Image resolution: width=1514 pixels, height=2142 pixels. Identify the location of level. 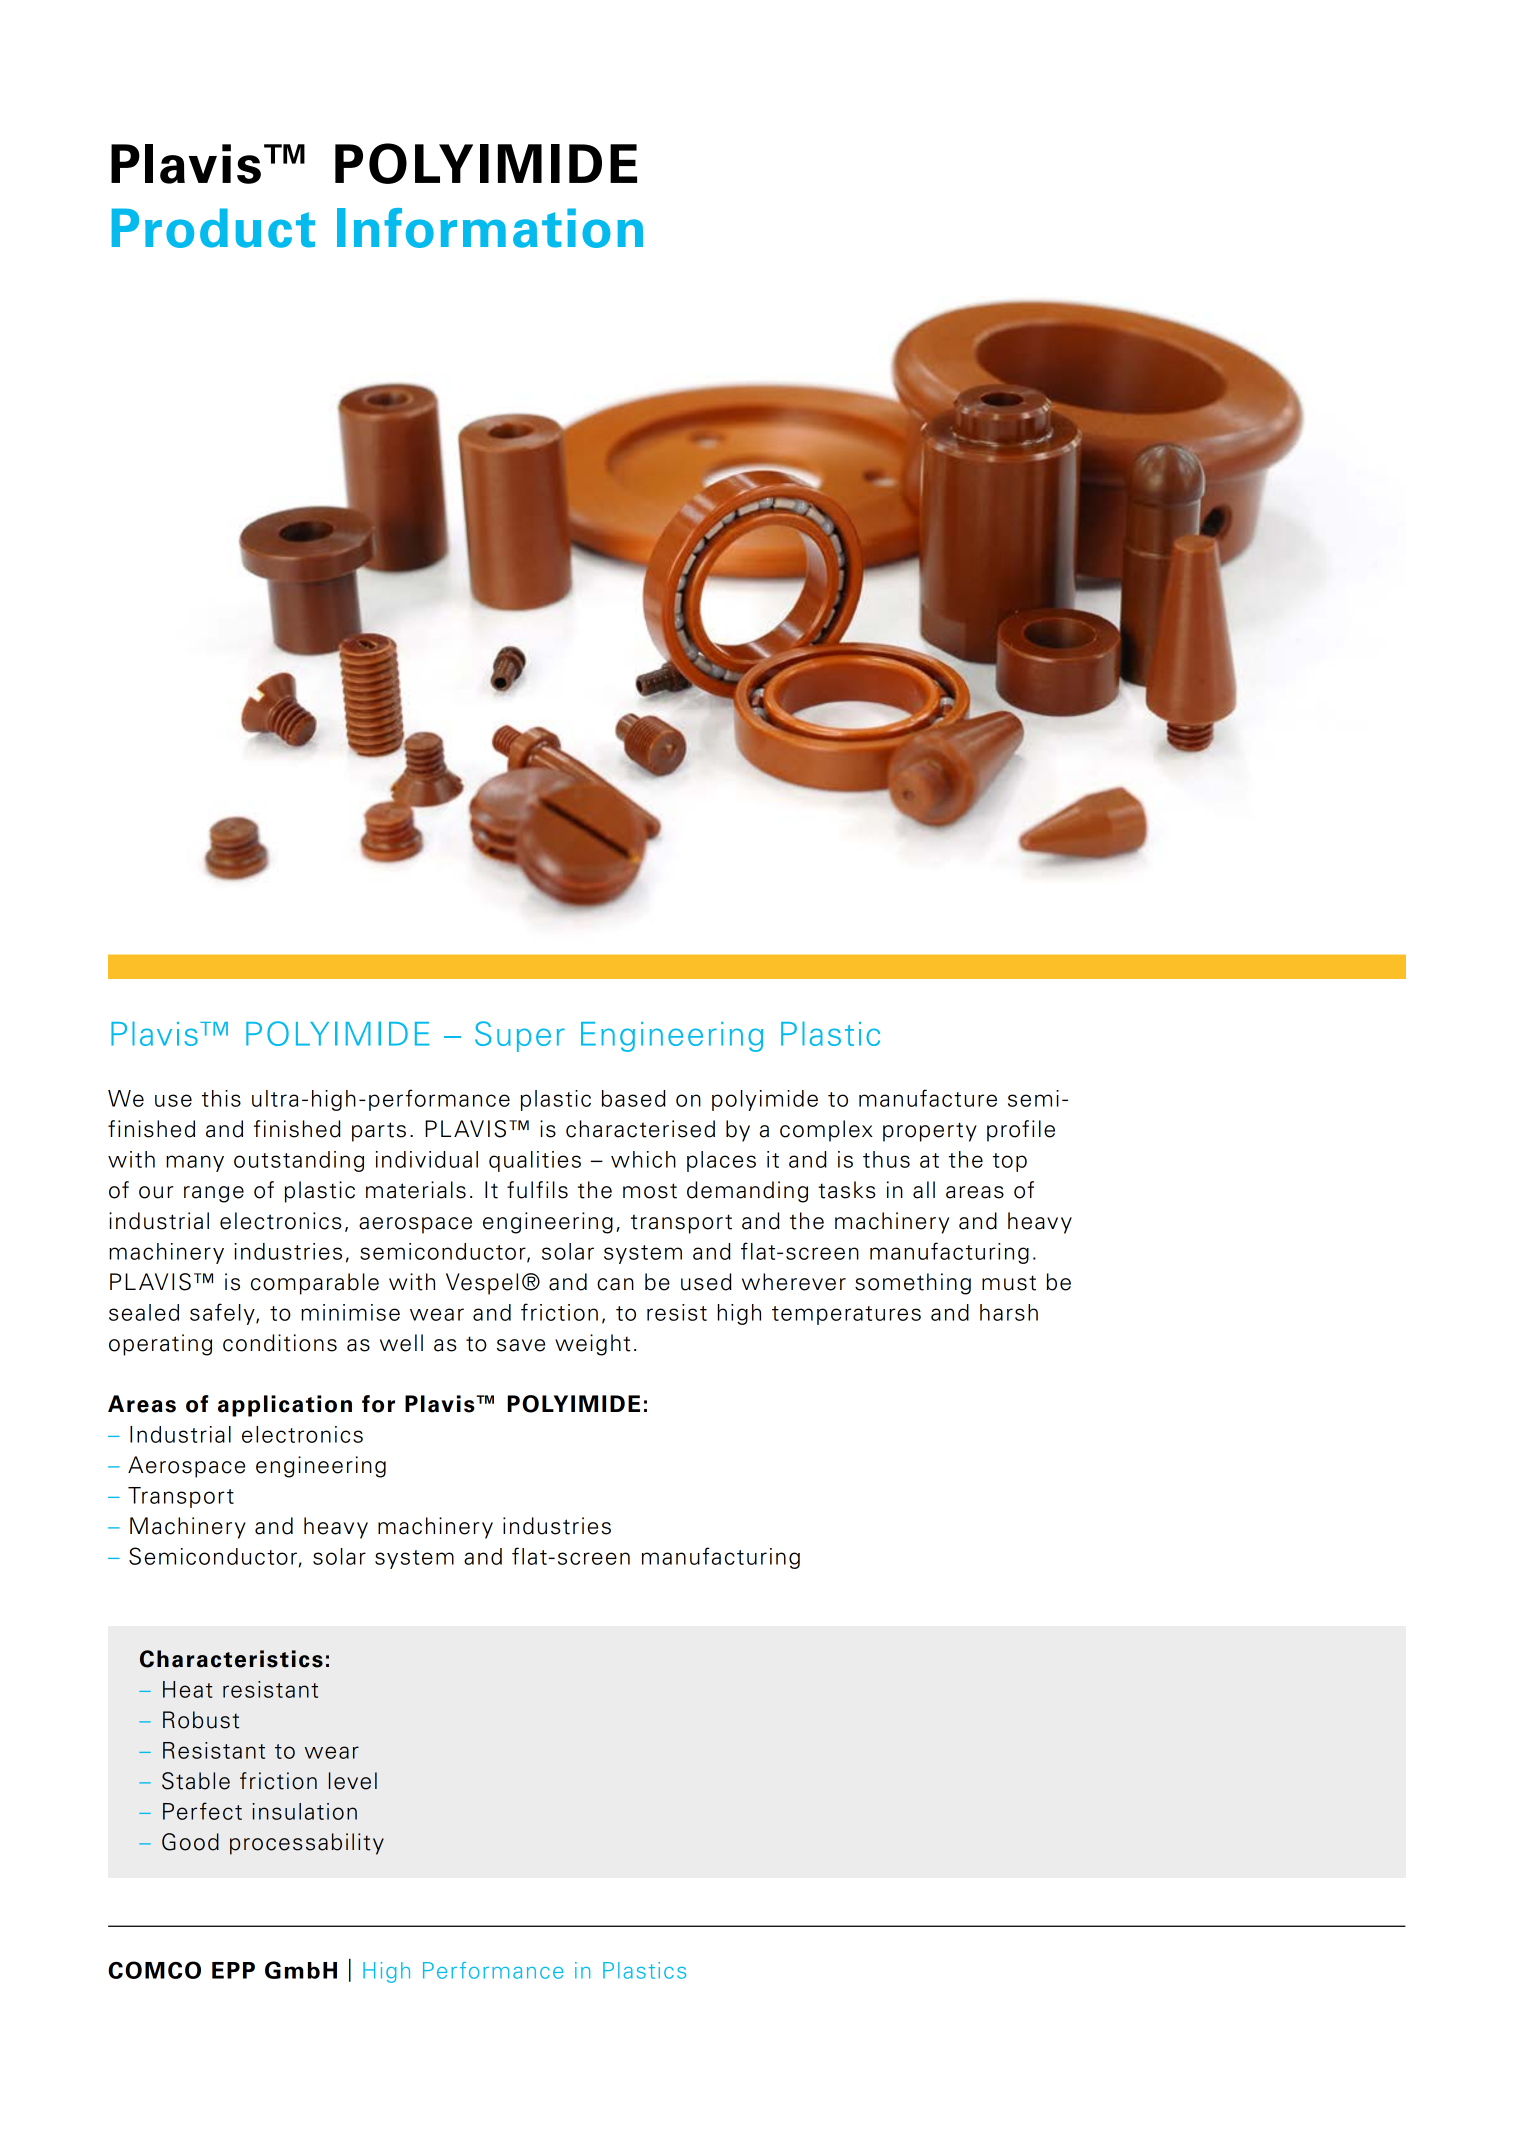
(353, 1781).
